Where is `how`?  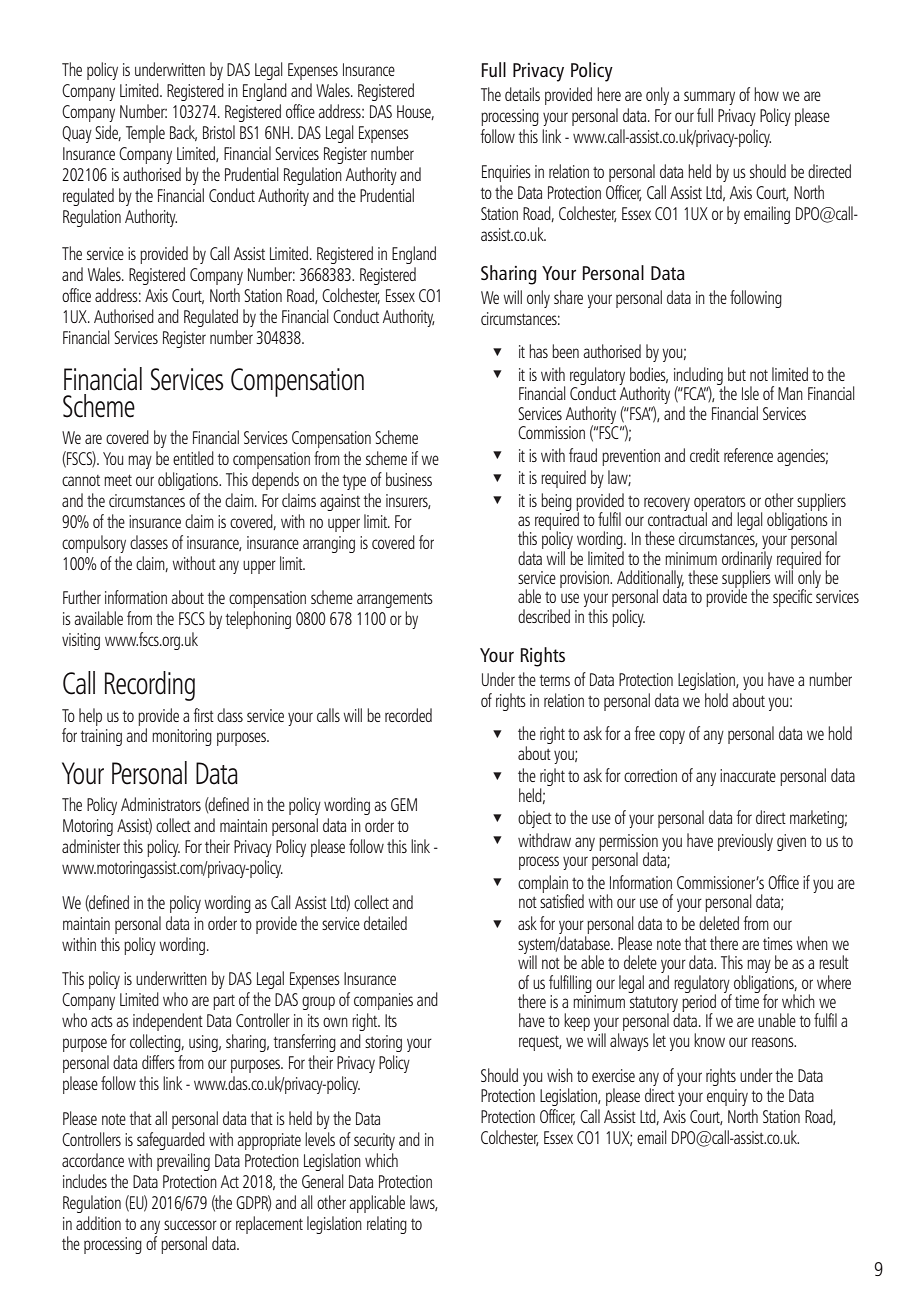
how is located at coordinates (766, 94).
